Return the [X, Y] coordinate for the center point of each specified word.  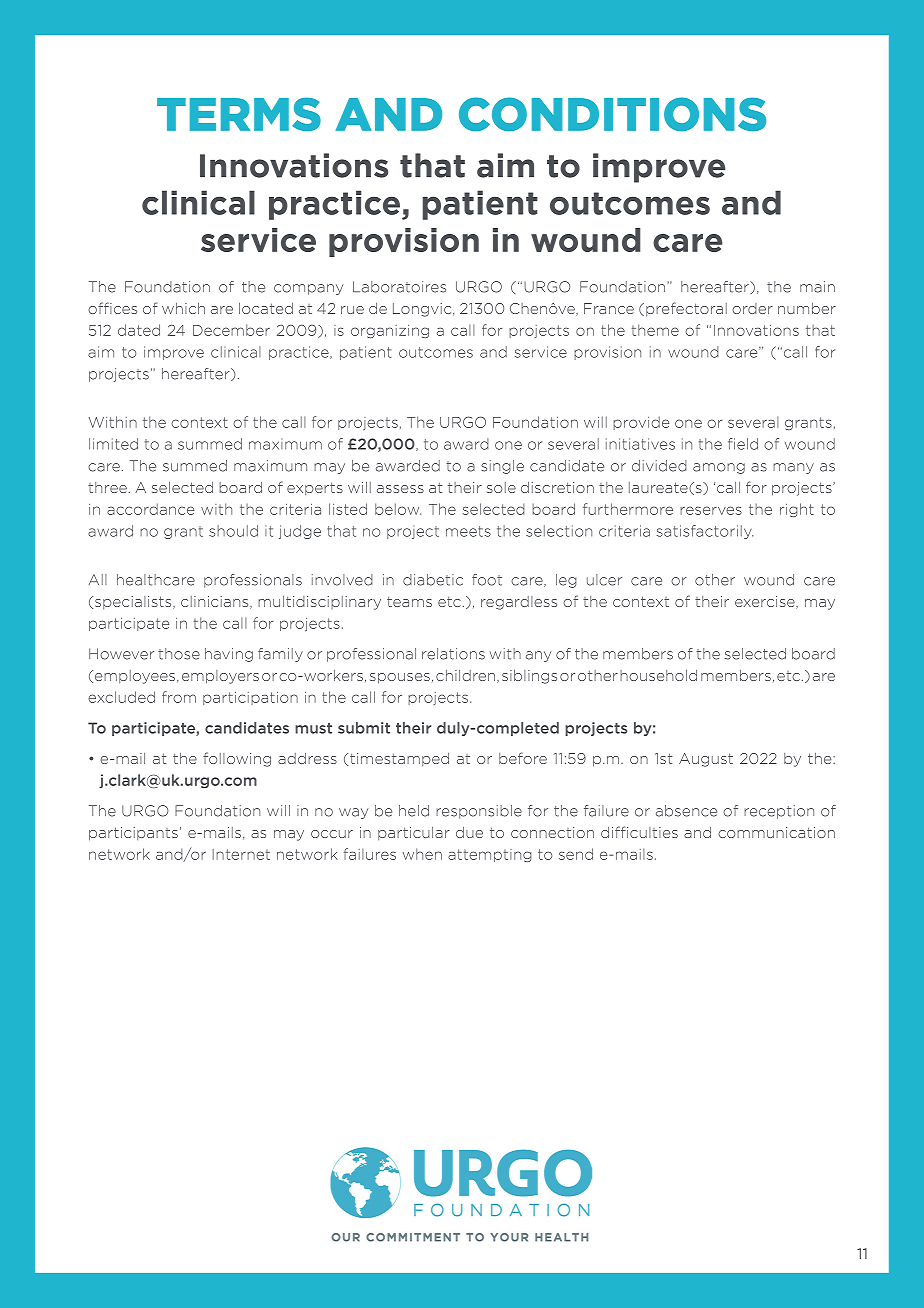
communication [776, 832]
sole [501, 487]
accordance [150, 509]
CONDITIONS [612, 114]
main [817, 287]
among [719, 468]
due [469, 832]
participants [133, 834]
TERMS [239, 114]
